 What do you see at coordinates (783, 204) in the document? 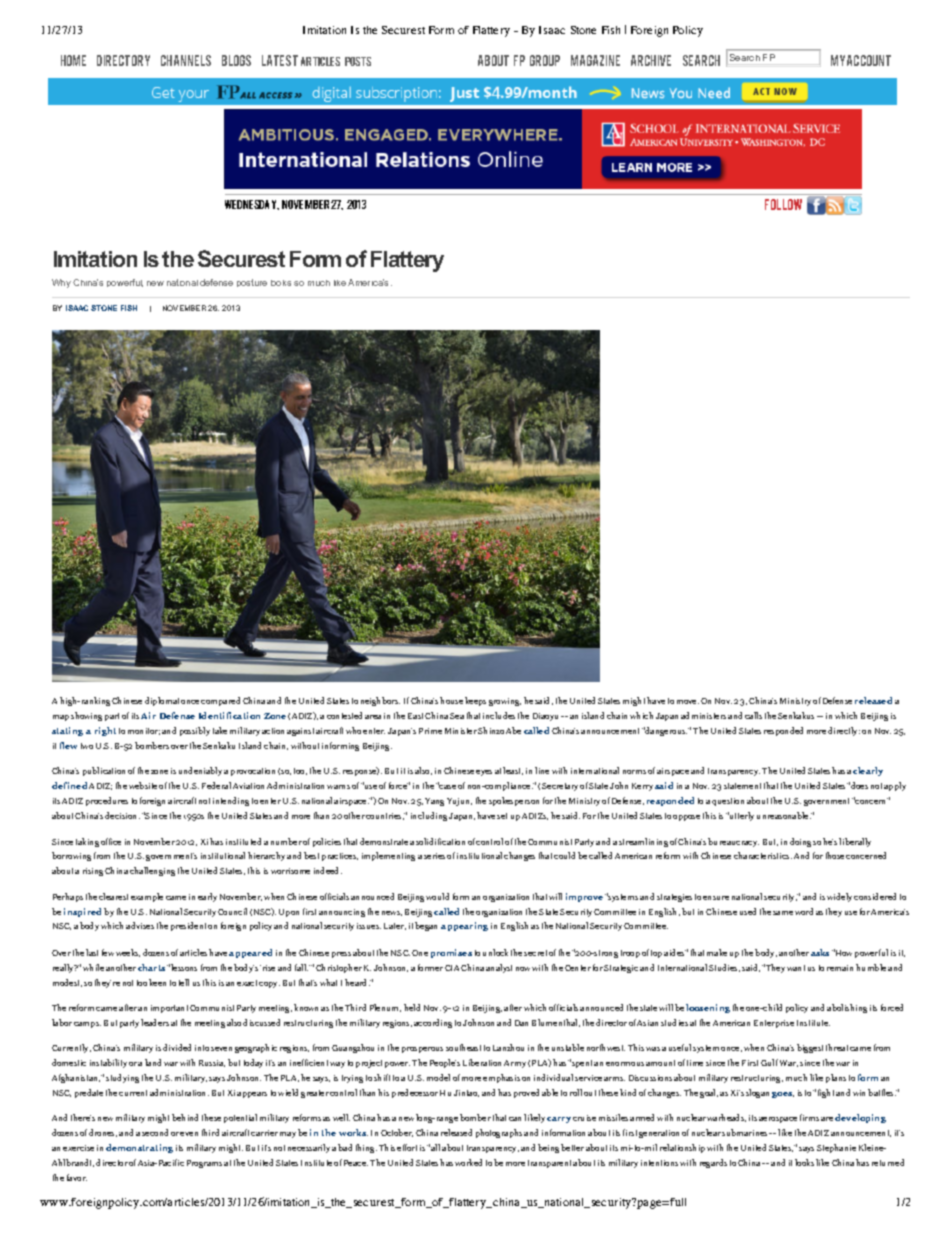
I see `Follow` at bounding box center [783, 204].
